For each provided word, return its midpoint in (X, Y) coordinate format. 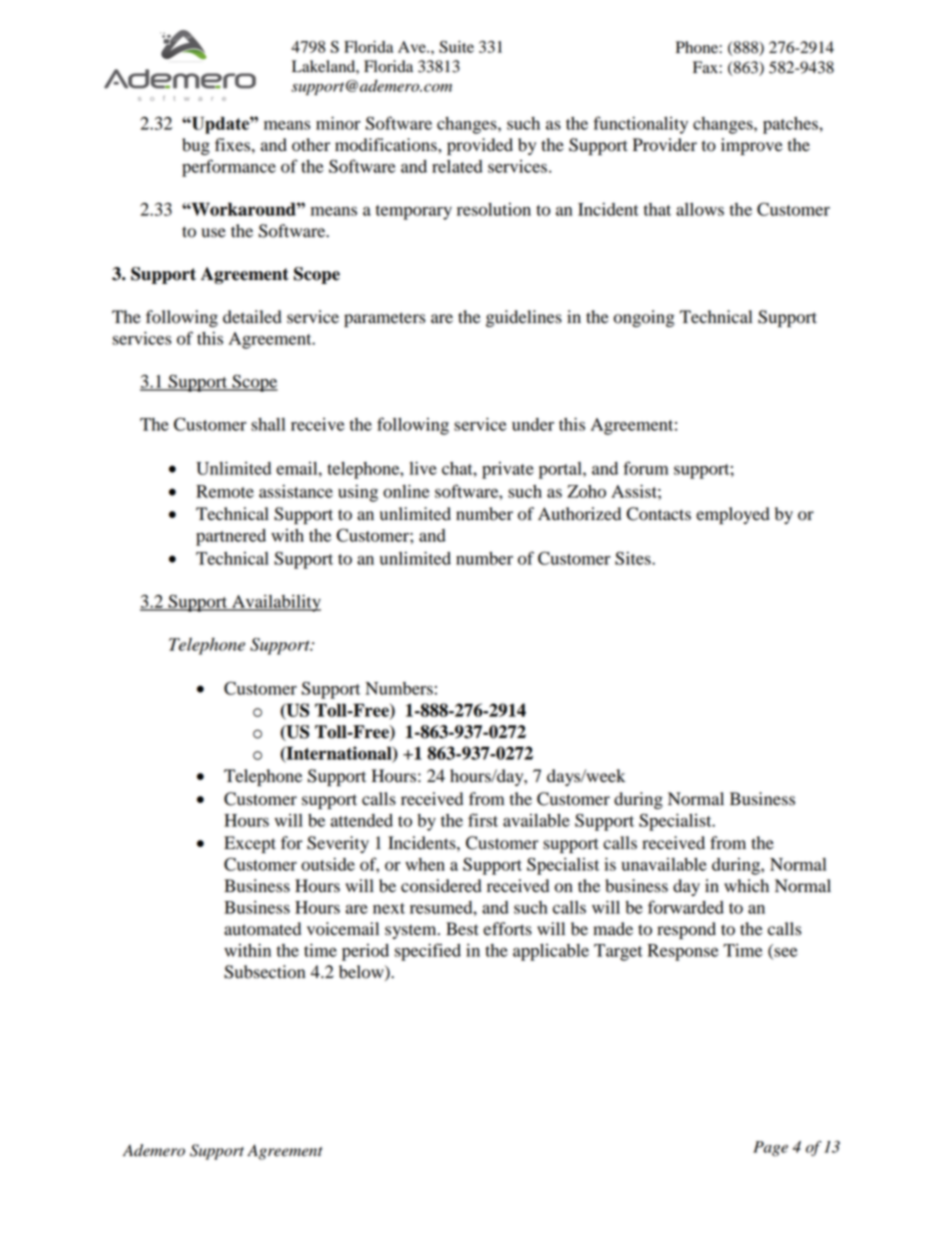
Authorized (579, 514)
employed (733, 515)
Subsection (264, 972)
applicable (551, 952)
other (311, 145)
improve (752, 146)
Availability (275, 603)
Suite (456, 46)
